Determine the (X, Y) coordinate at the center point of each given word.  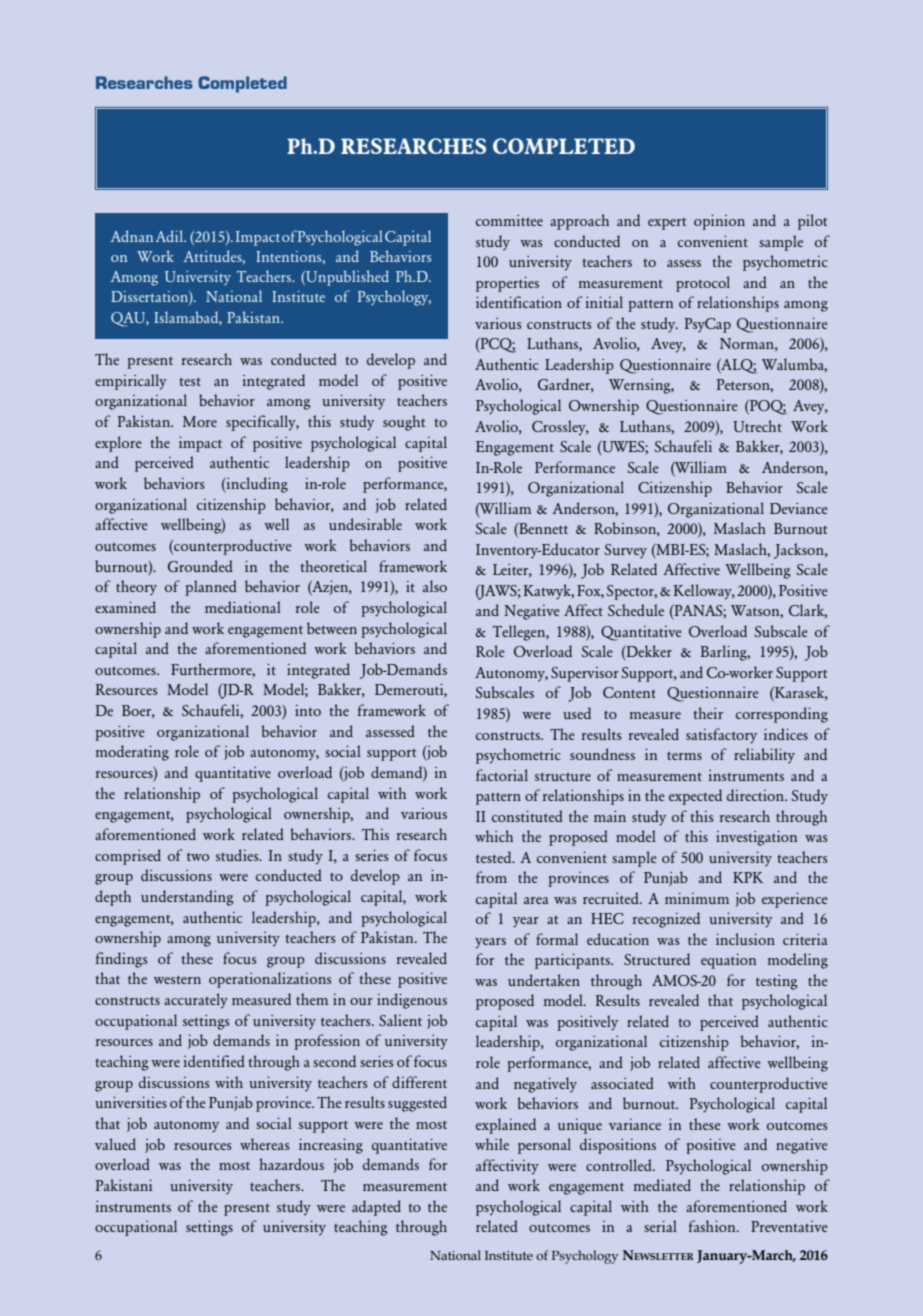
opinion (719, 222)
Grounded (200, 566)
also (435, 586)
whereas (264, 1144)
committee (509, 220)
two (198, 857)
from (491, 877)
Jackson (800, 551)
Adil (170, 236)
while (492, 1144)
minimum (697, 898)
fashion (713, 1226)
